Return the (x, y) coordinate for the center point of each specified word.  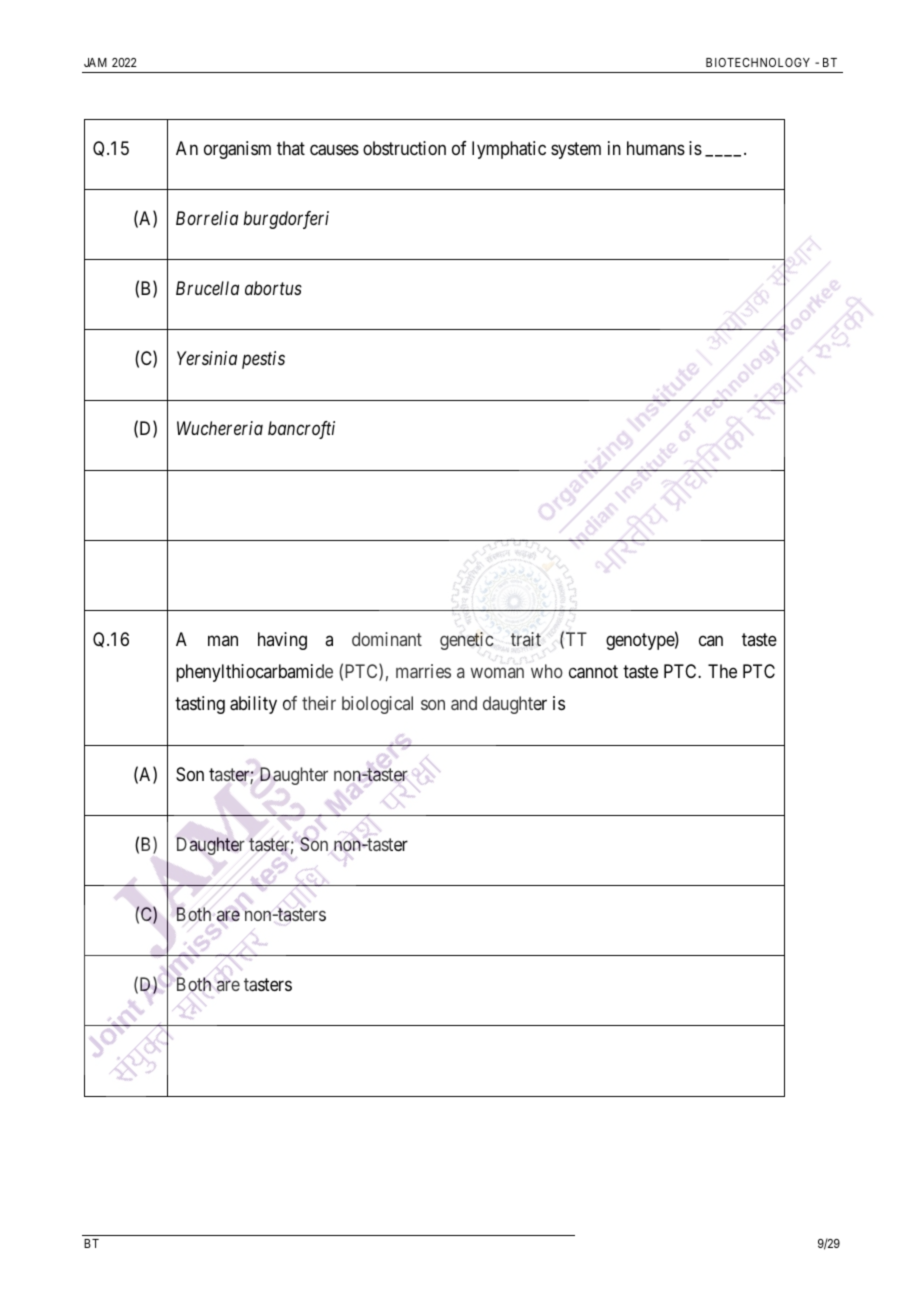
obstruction (404, 148)
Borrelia (207, 218)
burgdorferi (286, 220)
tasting (200, 705)
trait (526, 639)
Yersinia (207, 358)
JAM (95, 62)
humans (656, 148)
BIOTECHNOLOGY (758, 62)
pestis (263, 360)
